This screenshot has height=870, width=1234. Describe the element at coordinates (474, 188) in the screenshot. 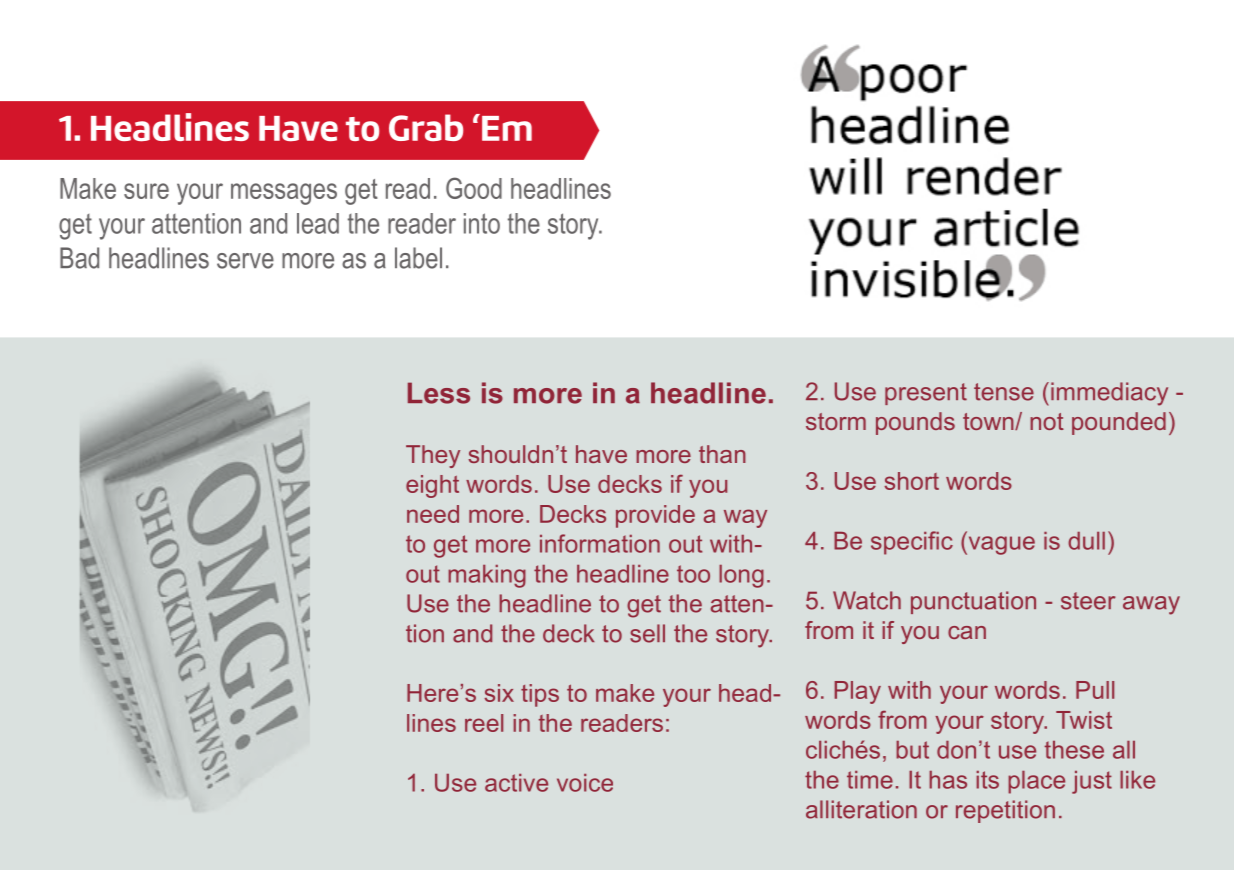

I see `Good` at that location.
